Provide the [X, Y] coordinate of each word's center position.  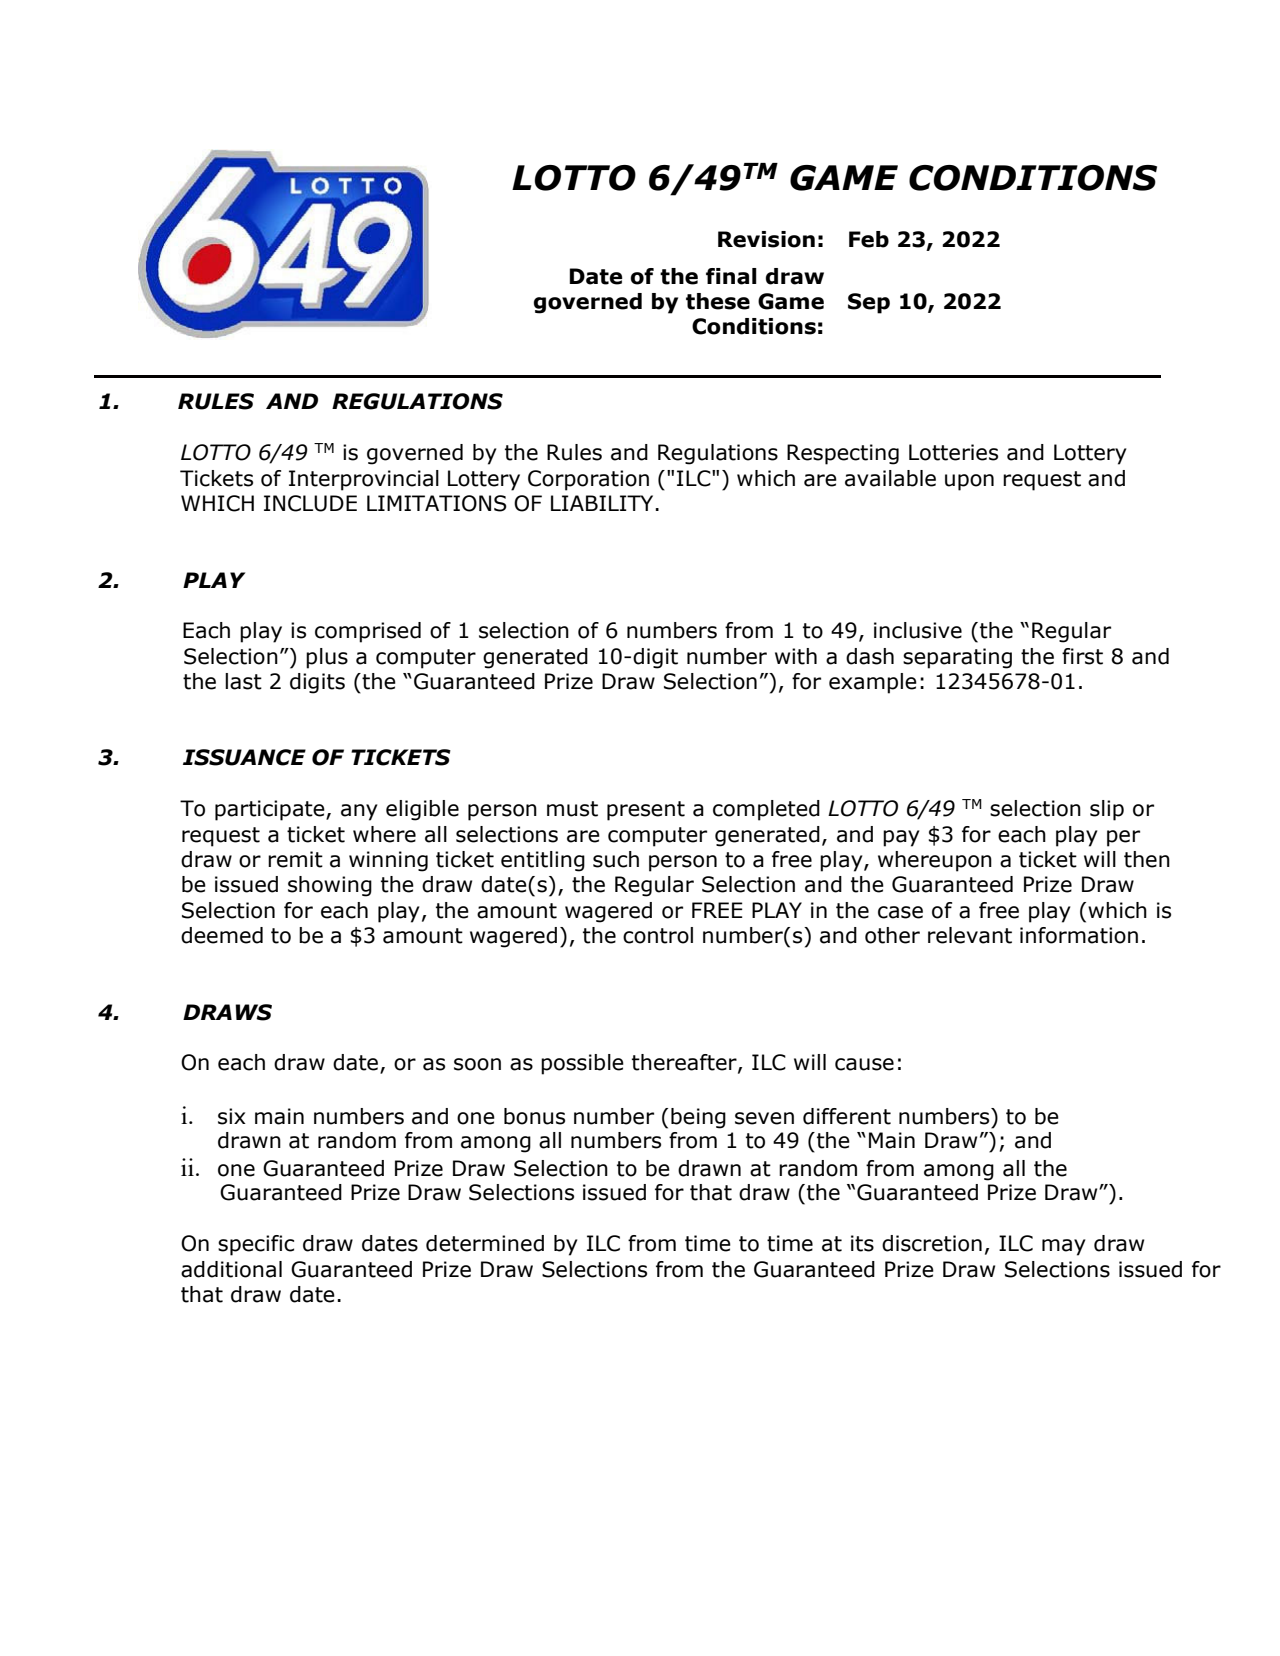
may [1064, 1247]
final [731, 276]
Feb [869, 239]
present [646, 811]
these [718, 301]
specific [256, 1245]
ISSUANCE [244, 757]
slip [1107, 810]
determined [485, 1243]
